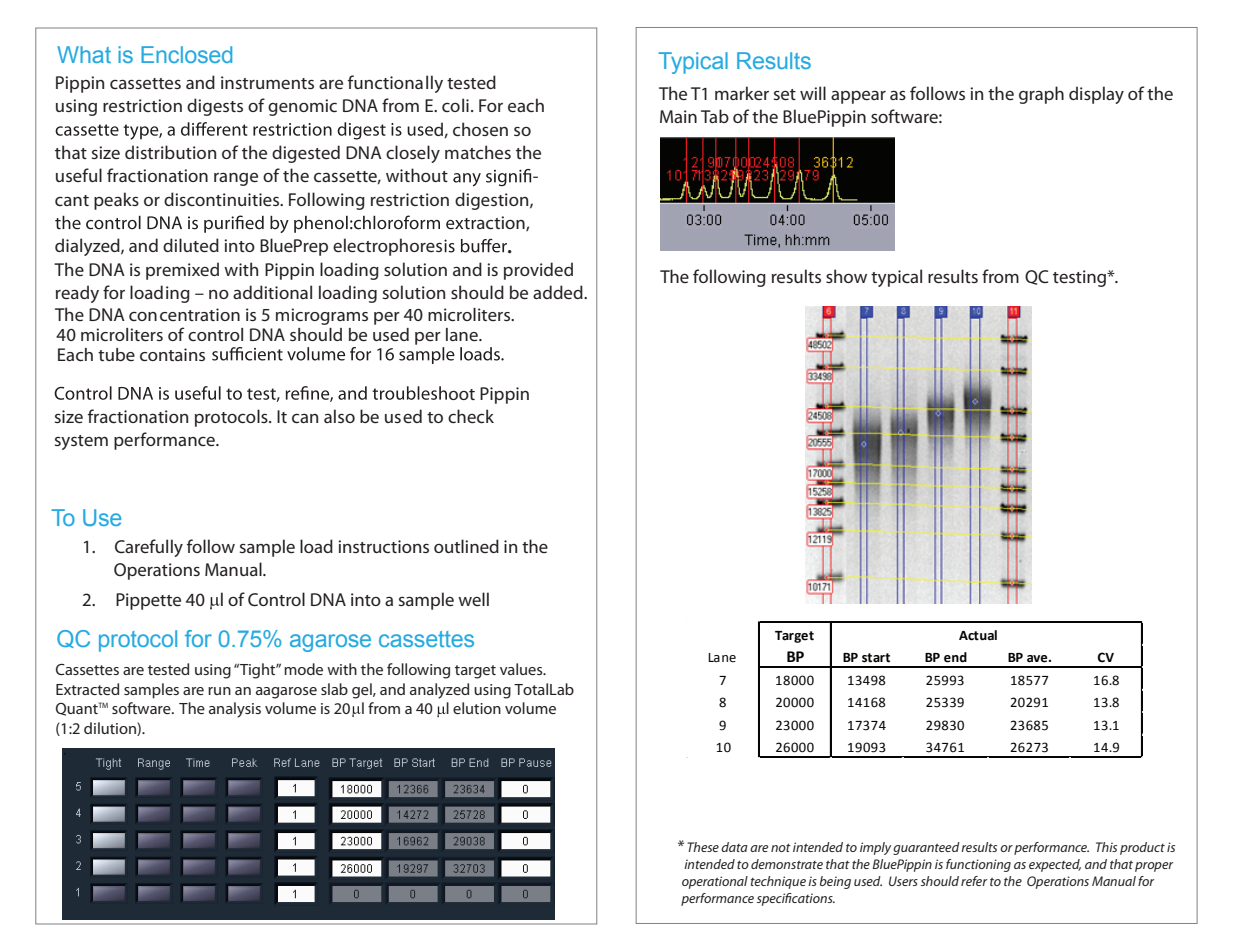 The height and width of the document is (952, 1235). Describe the element at coordinates (1055, 865) in the document. I see `expected` at that location.
